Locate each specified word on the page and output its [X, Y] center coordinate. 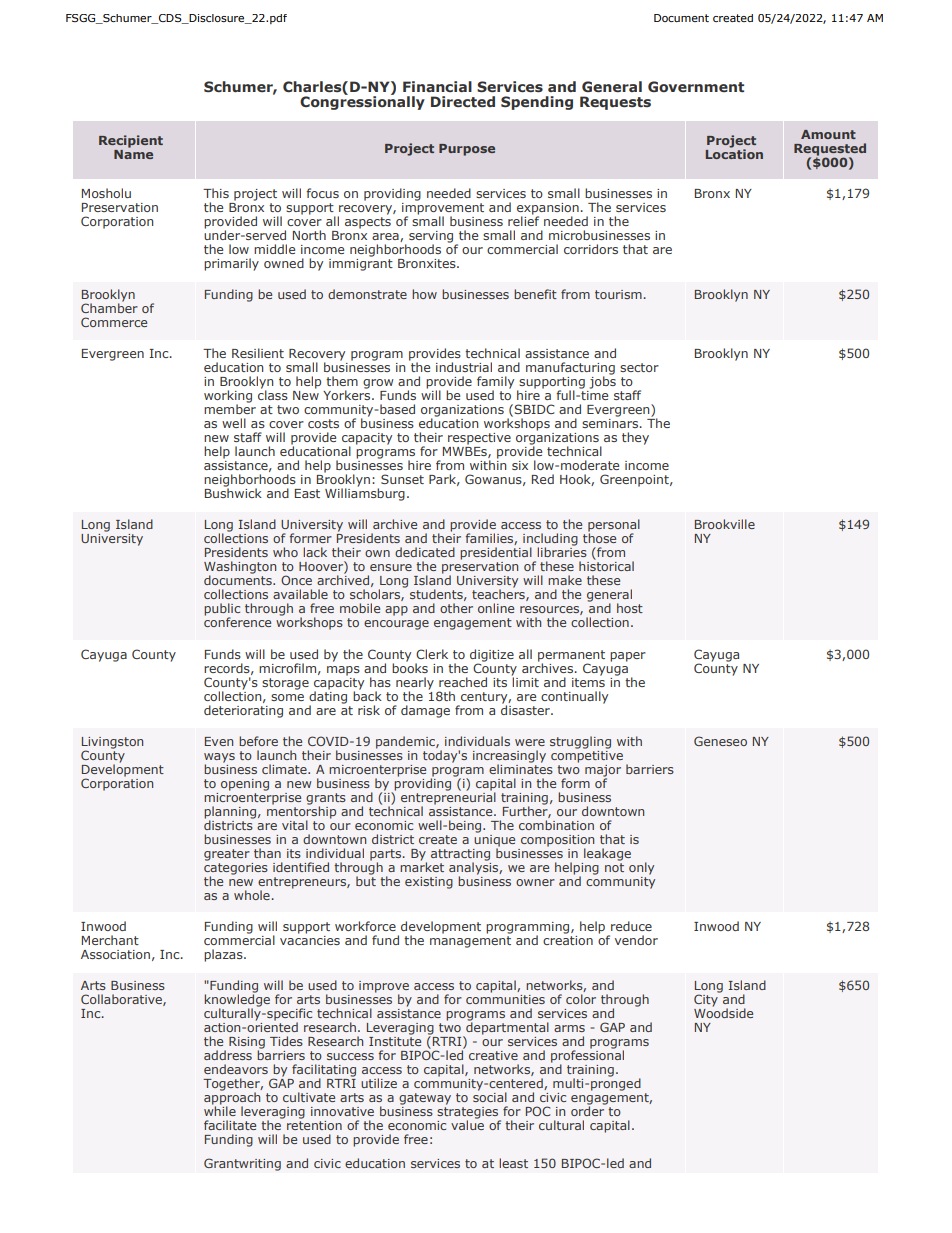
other [456, 608]
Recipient [131, 141]
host [630, 608]
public [222, 610]
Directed [463, 101]
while [220, 1110]
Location [734, 153]
